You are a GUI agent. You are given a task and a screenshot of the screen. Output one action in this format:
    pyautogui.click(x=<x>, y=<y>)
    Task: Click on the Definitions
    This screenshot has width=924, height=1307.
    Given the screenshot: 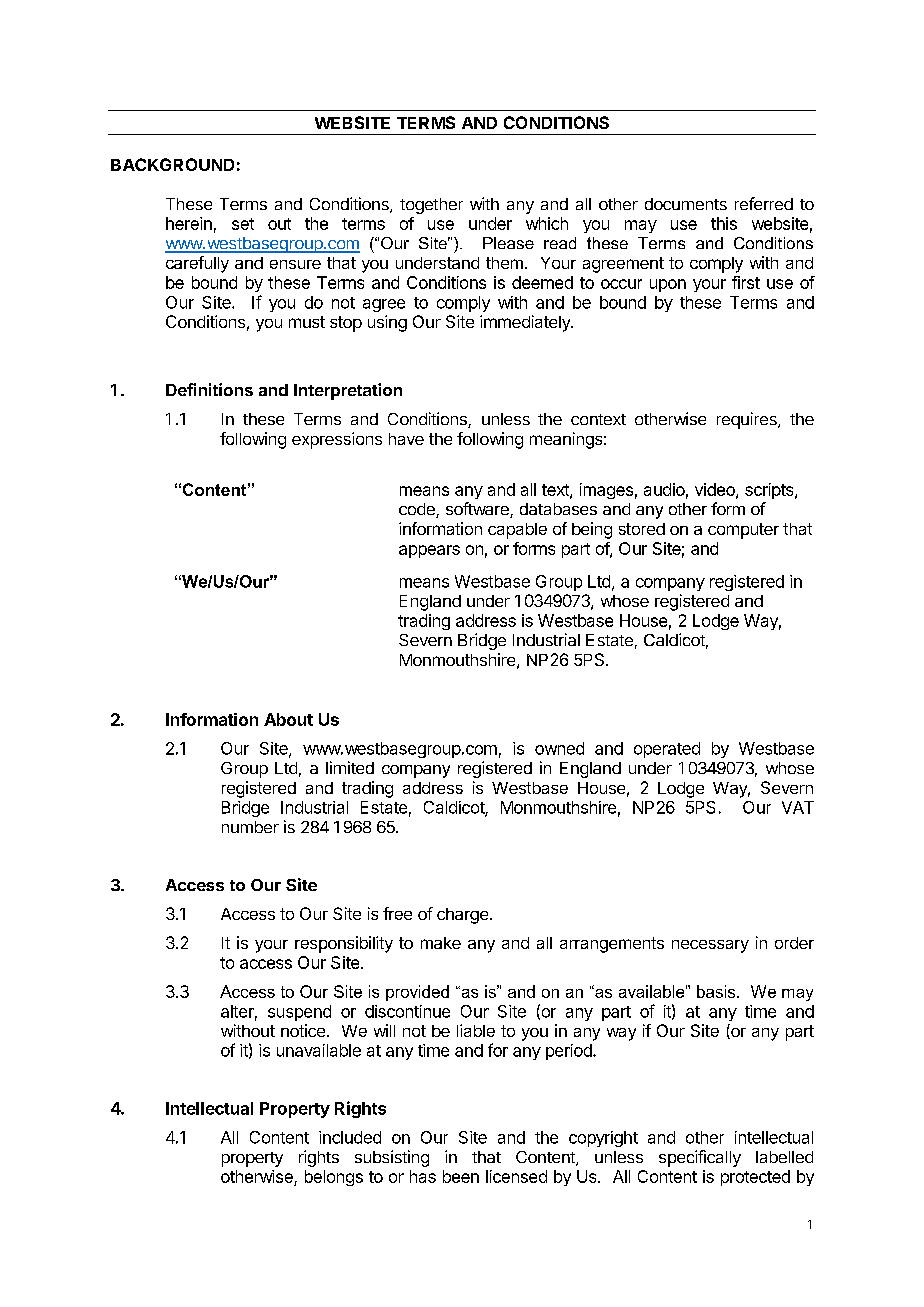 What is the action you would take?
    pyautogui.click(x=209, y=389)
